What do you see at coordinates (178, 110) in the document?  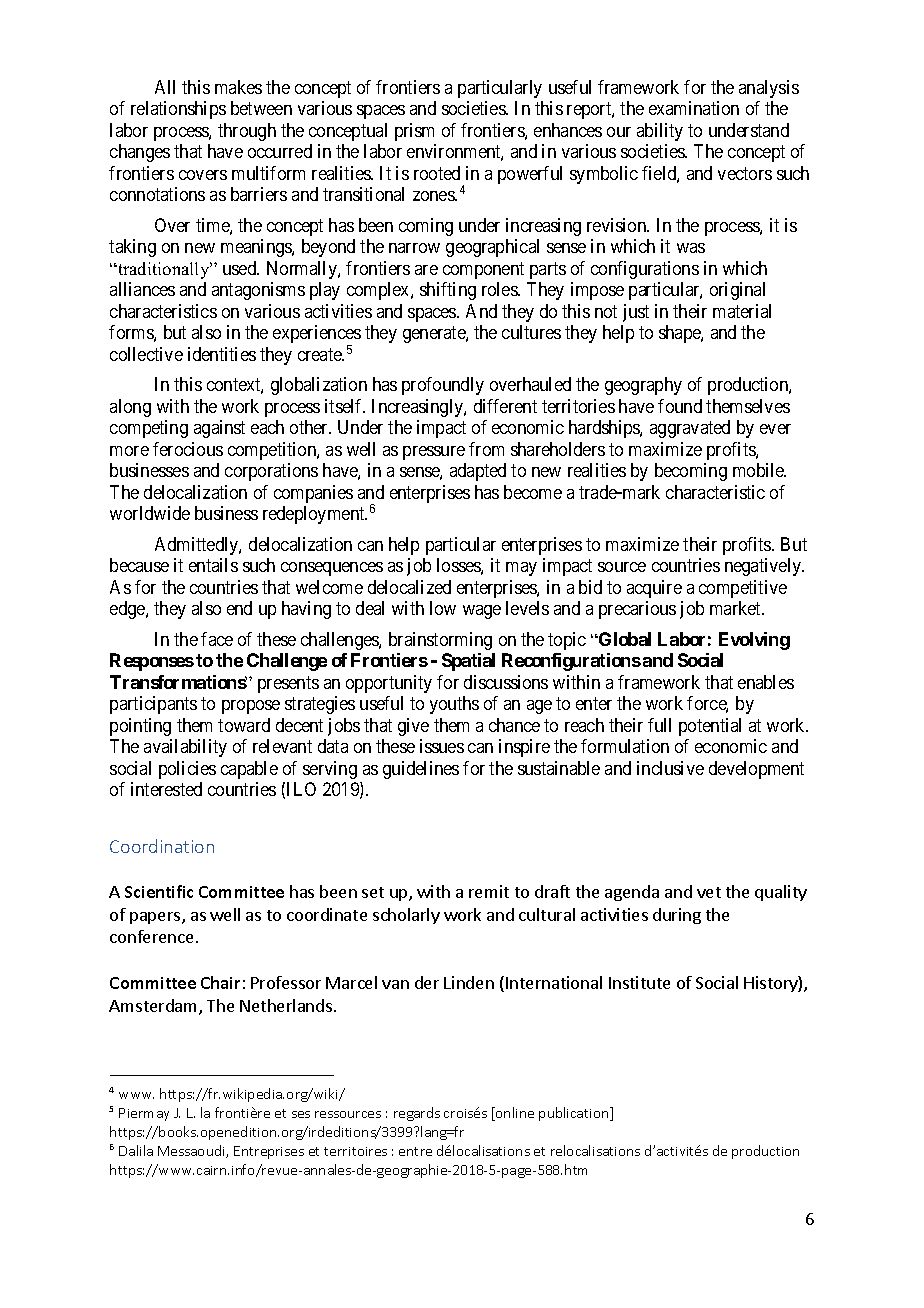 I see `relationships` at bounding box center [178, 110].
